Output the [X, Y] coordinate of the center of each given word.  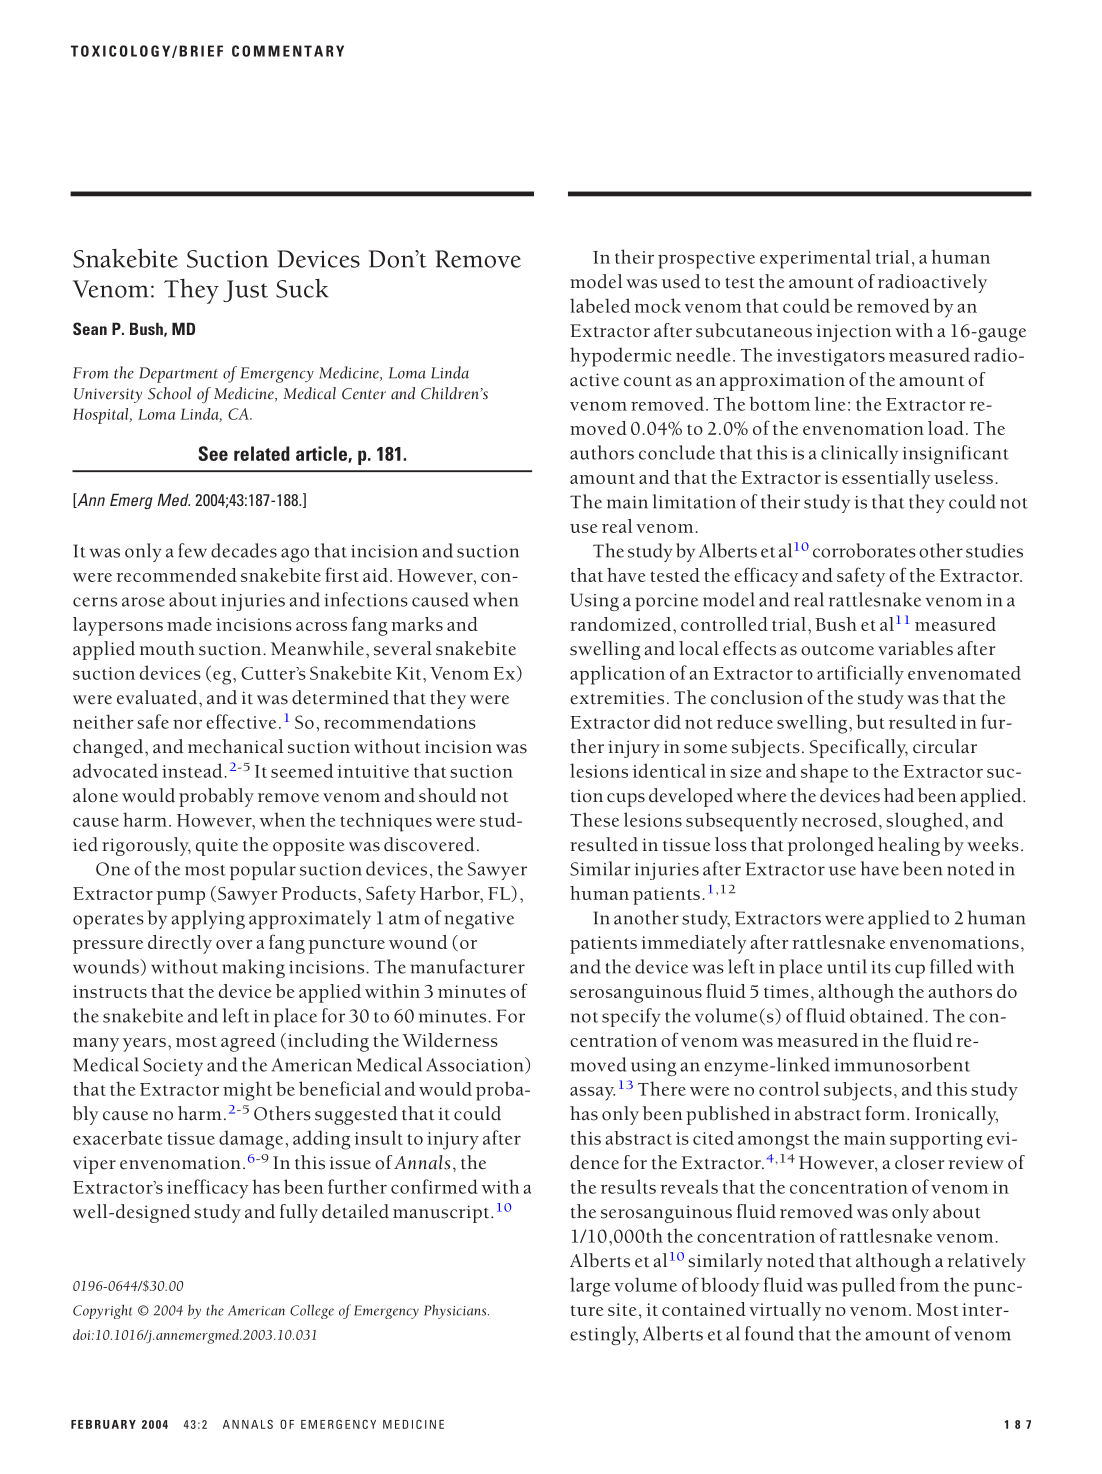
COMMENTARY [288, 51]
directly [180, 944]
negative [479, 920]
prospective [706, 260]
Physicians [456, 1311]
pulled [868, 1287]
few [192, 550]
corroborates [864, 550]
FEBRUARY [103, 1424]
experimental [815, 259]
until [847, 966]
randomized [622, 624]
